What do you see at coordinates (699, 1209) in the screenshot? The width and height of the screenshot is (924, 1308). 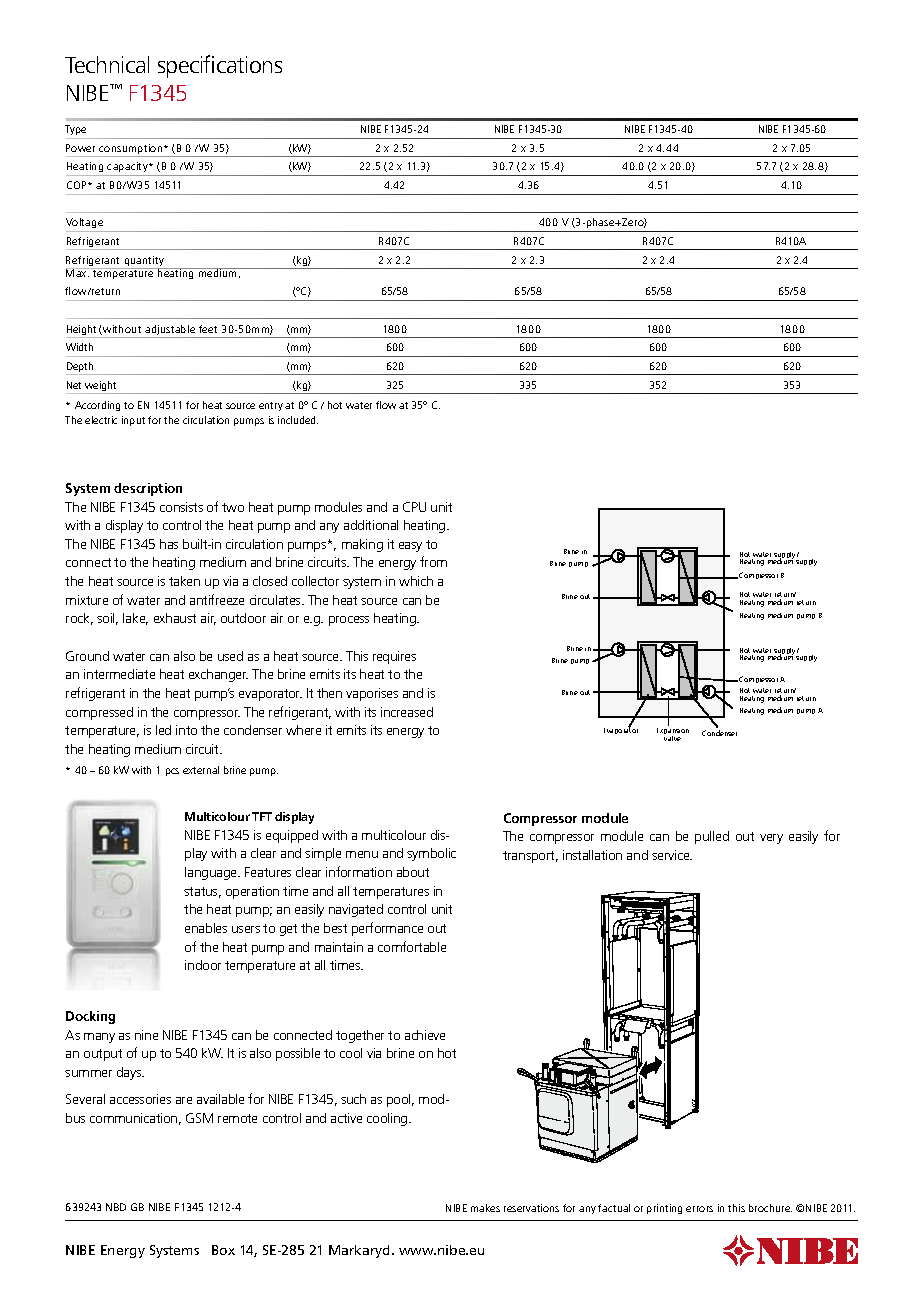 I see `errors` at bounding box center [699, 1209].
